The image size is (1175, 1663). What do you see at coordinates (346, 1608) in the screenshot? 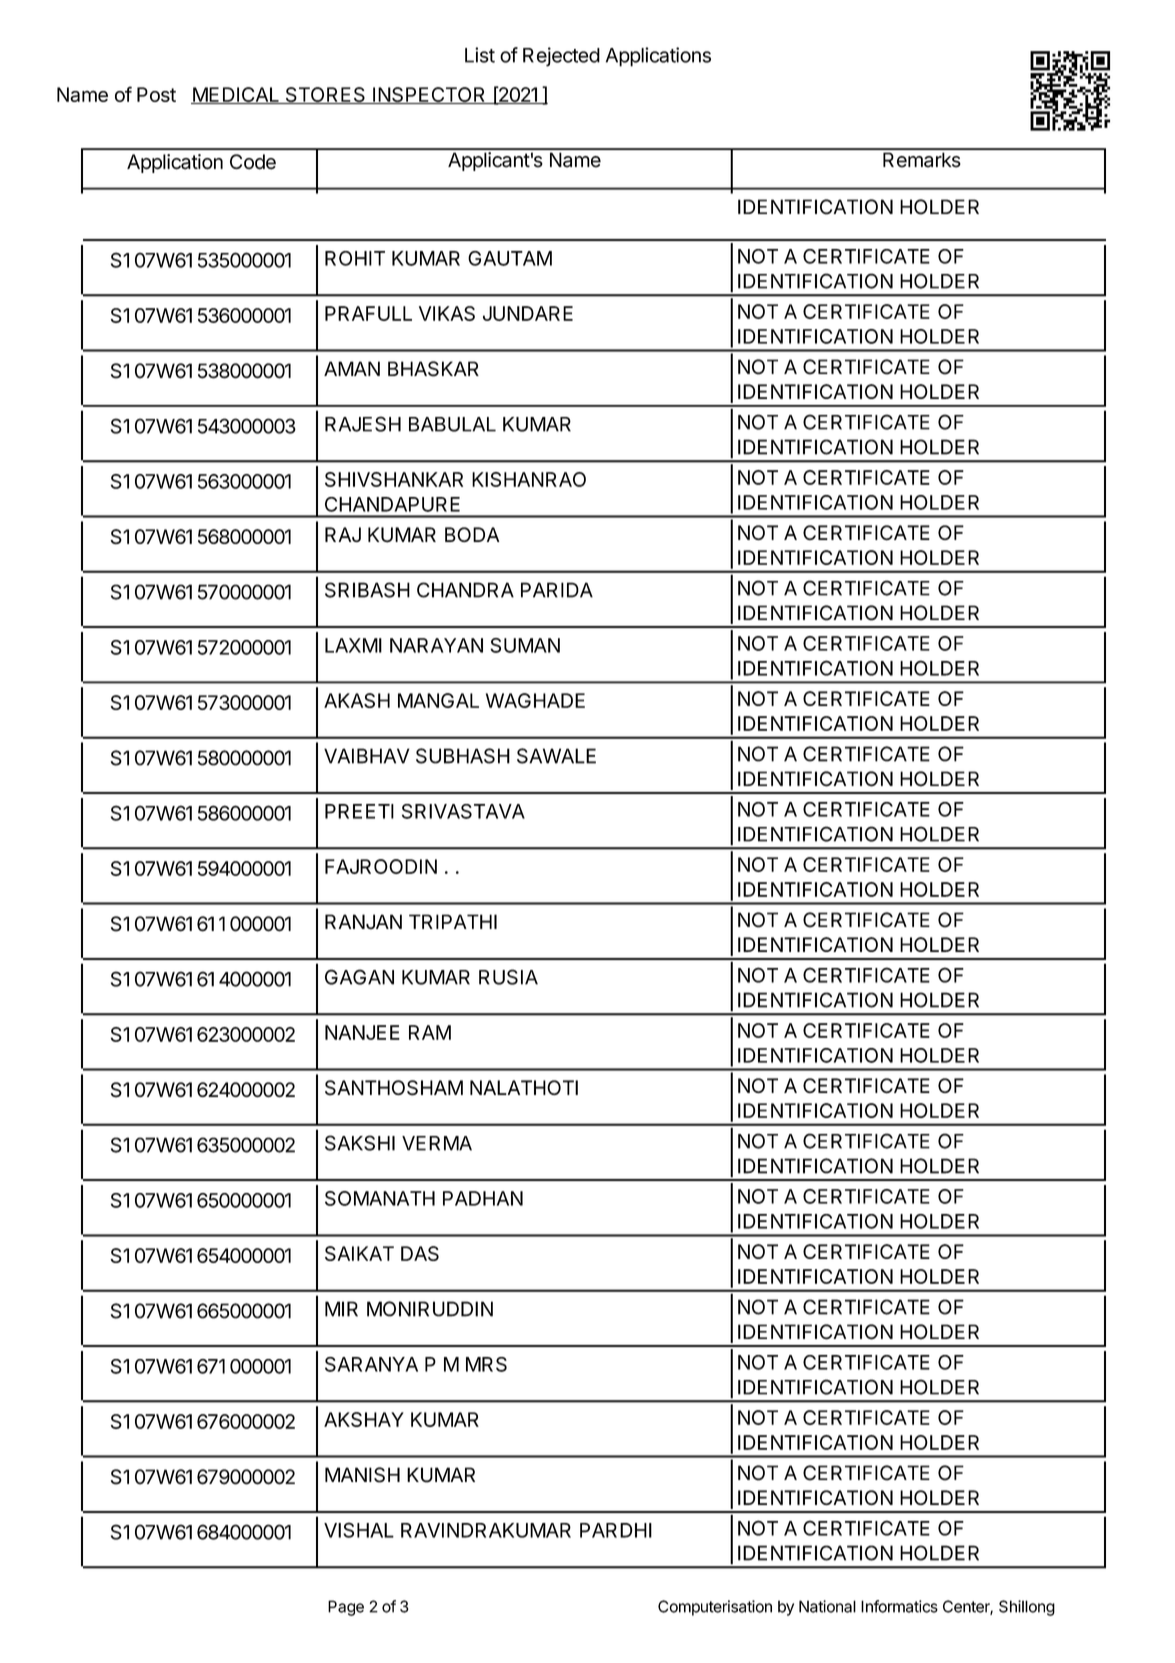
I see `Page` at bounding box center [346, 1608].
